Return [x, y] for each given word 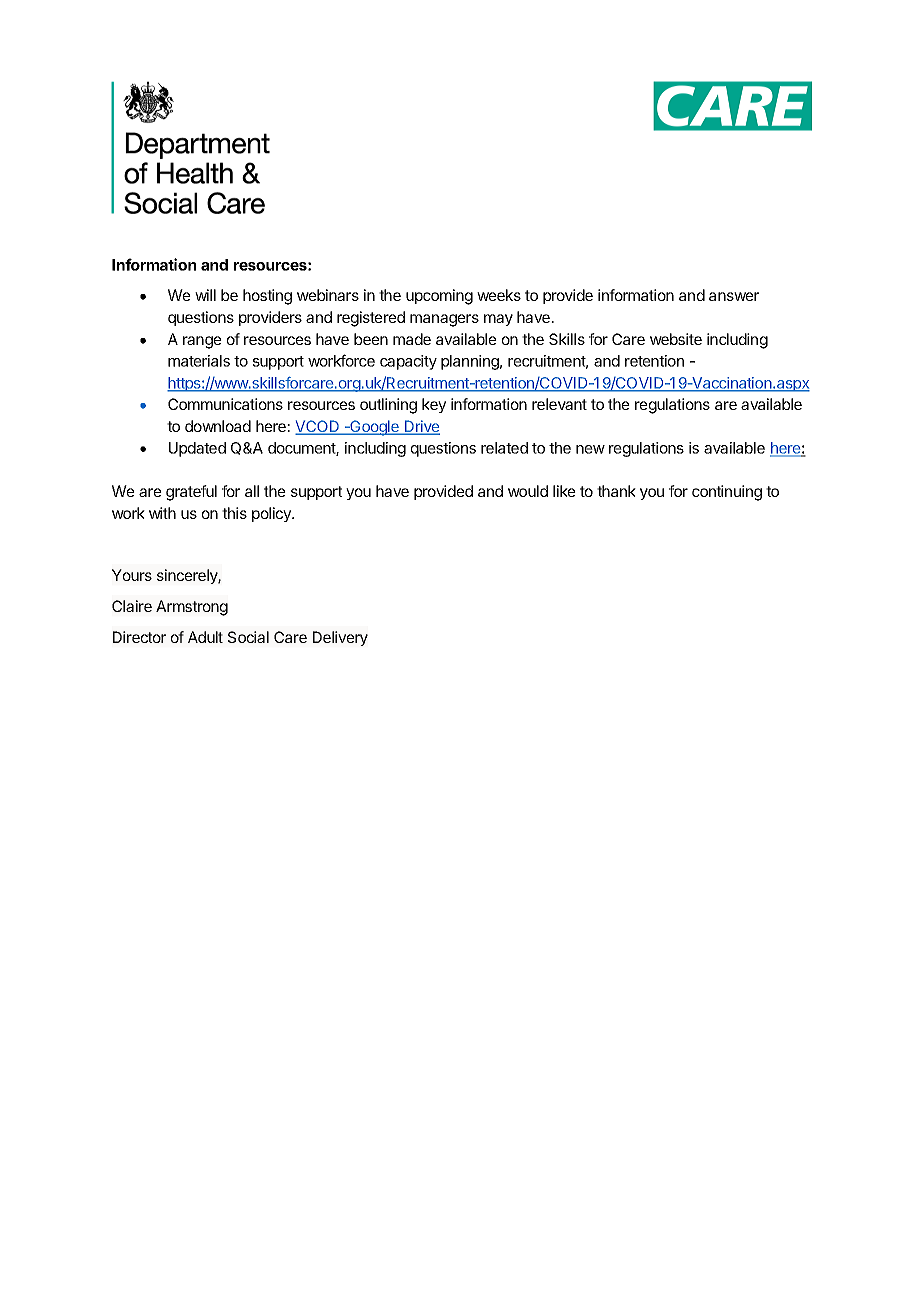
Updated [197, 449]
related [504, 448]
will [205, 295]
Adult [205, 637]
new [590, 449]
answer [734, 296]
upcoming [439, 297]
